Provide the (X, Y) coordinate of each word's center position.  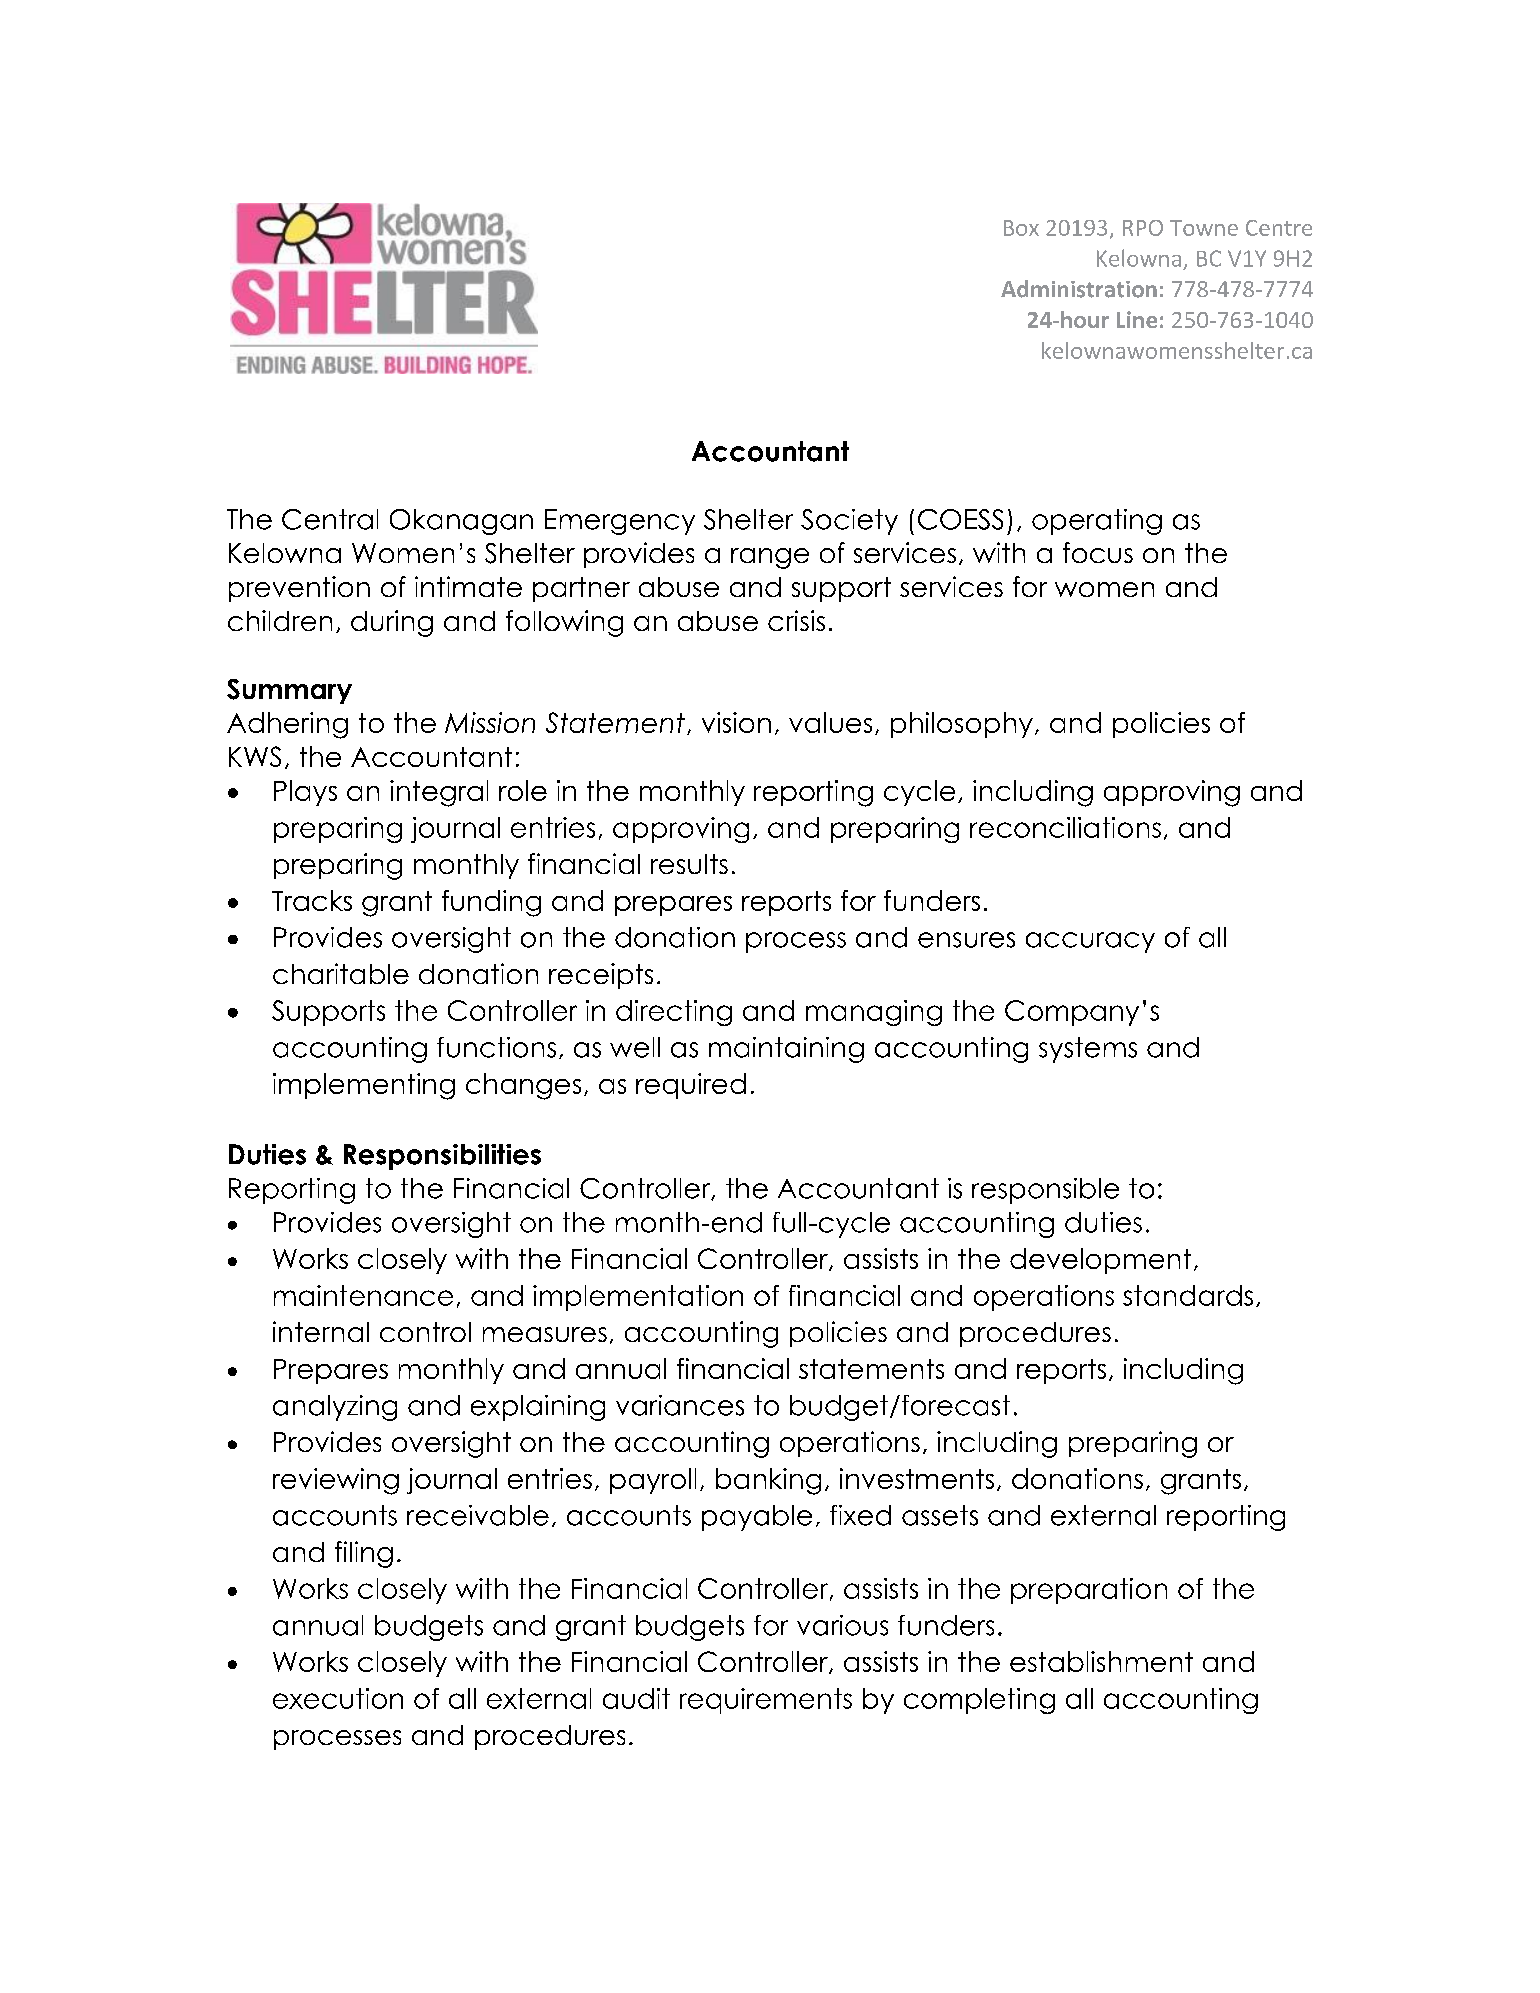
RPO (1143, 228)
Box (1021, 228)
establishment (1101, 1661)
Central (330, 519)
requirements (766, 1701)
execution (338, 1698)
